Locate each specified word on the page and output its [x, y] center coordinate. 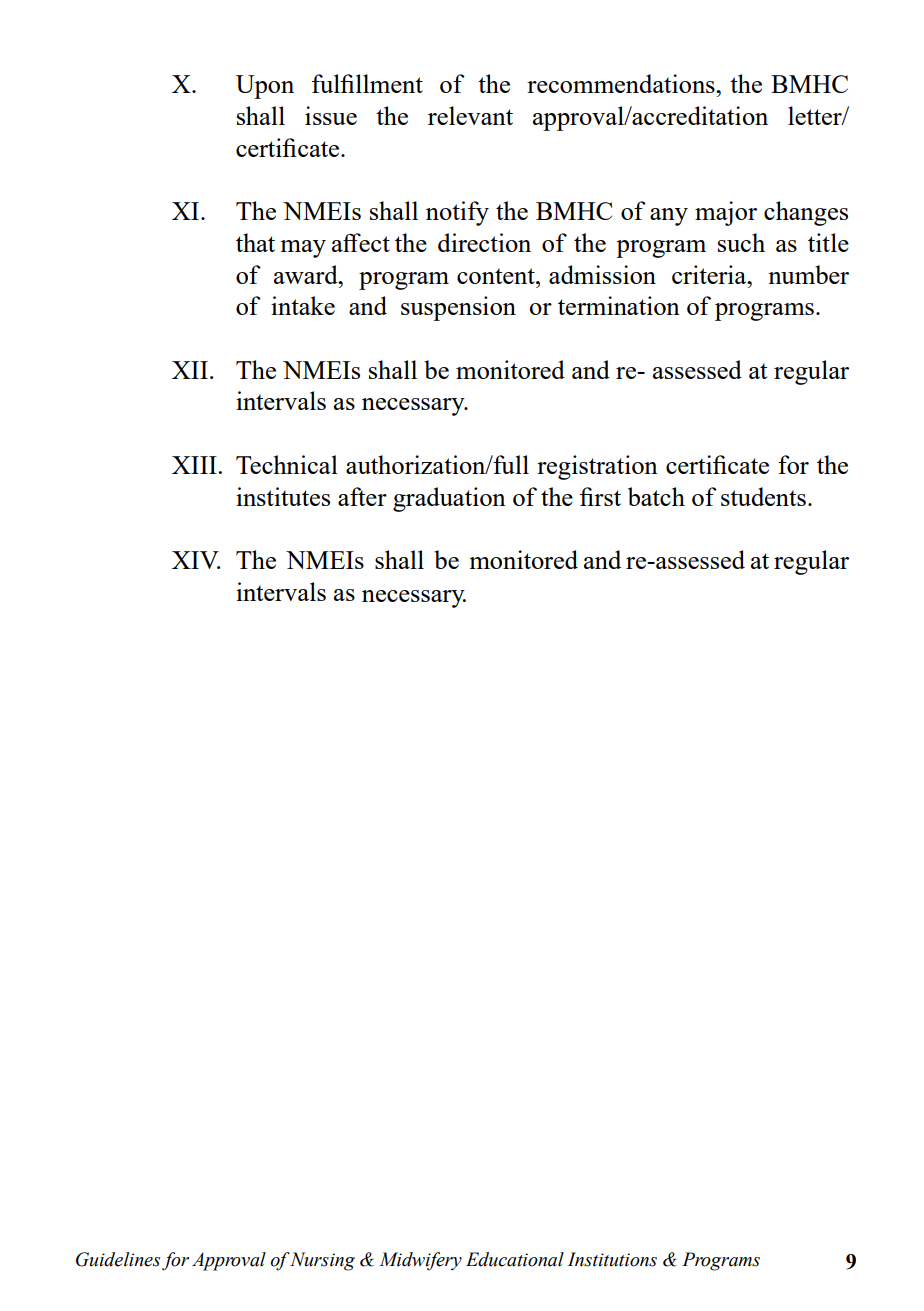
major [726, 213]
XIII [195, 465]
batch [656, 496]
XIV [196, 560]
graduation [449, 499]
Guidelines [118, 1259]
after [362, 496]
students [763, 496]
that [255, 242]
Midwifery [420, 1261]
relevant [470, 115]
